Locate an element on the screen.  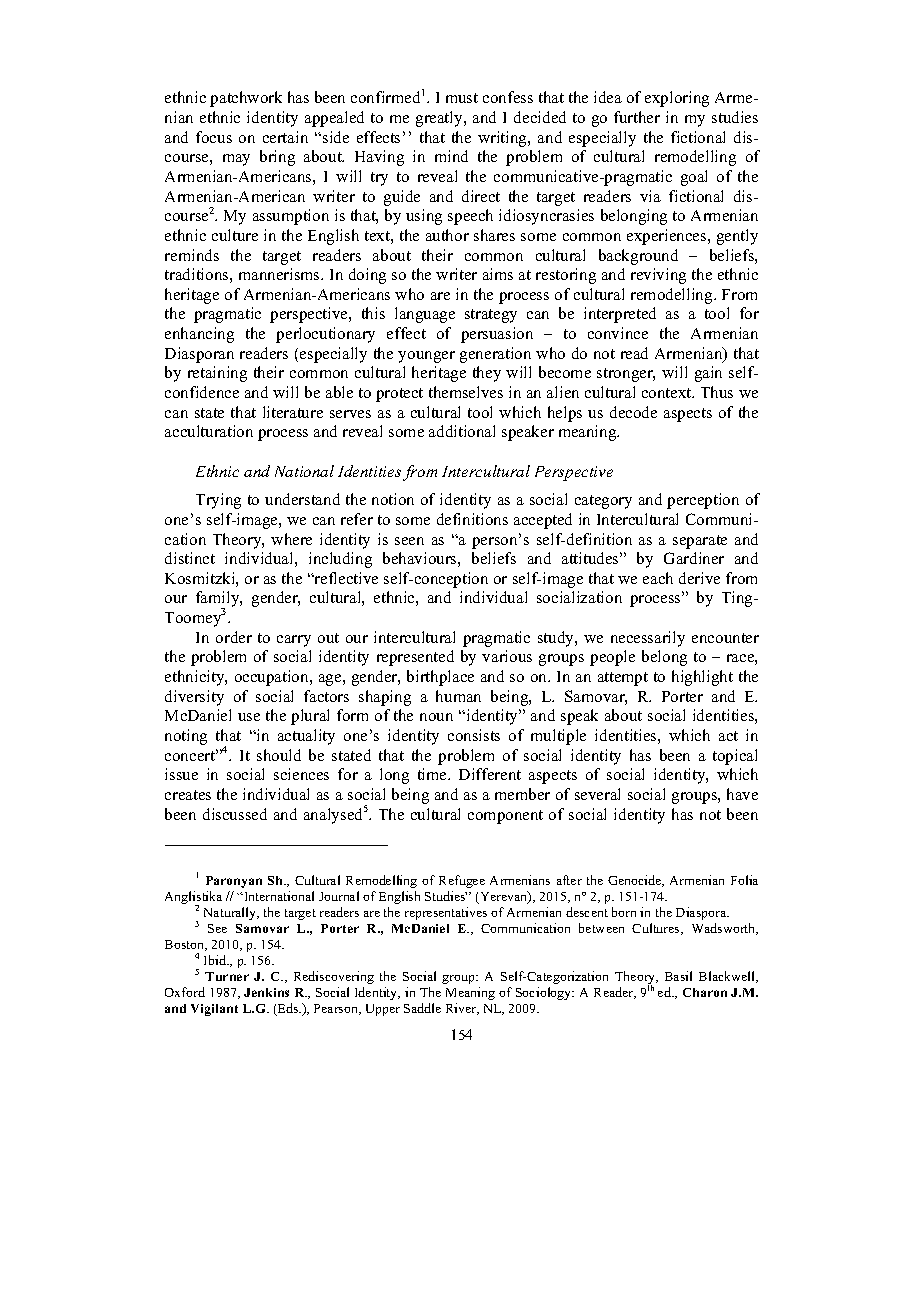
additional is located at coordinates (462, 431).
